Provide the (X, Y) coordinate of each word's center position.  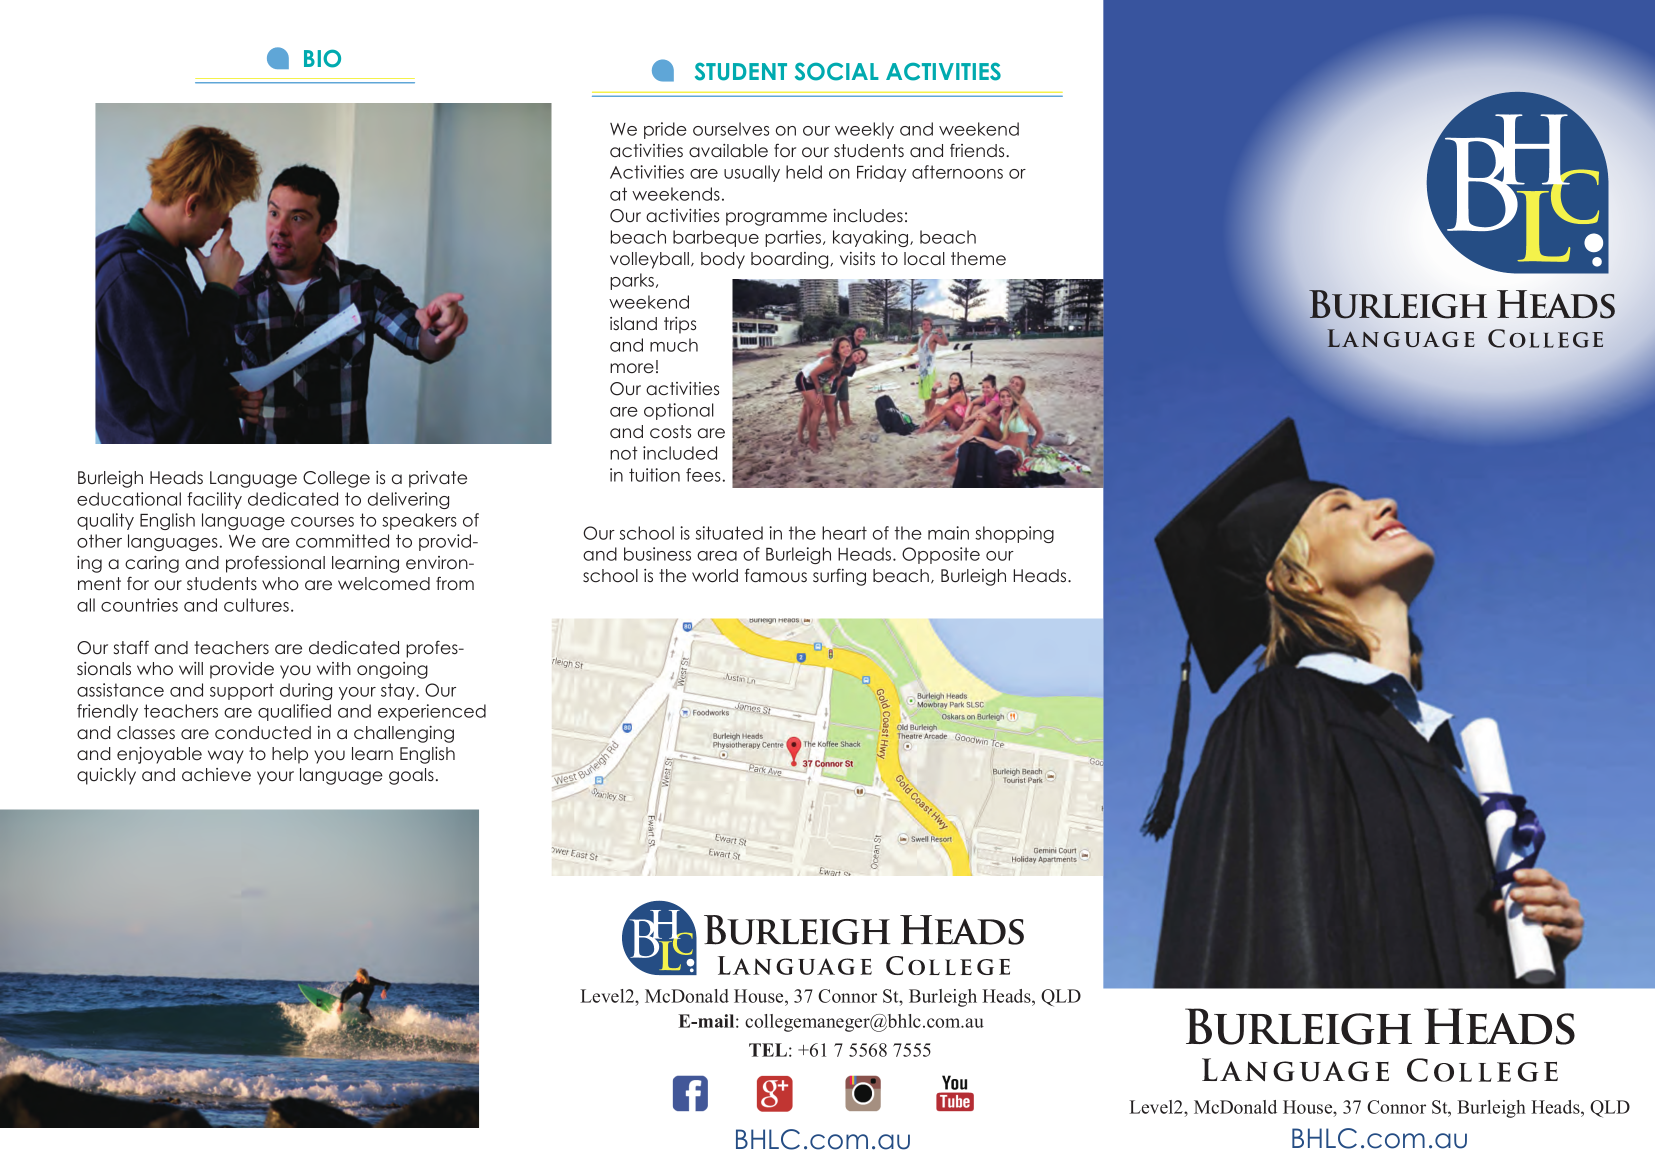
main (948, 533)
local (924, 259)
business (657, 554)
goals (411, 776)
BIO (322, 58)
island (633, 323)
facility (214, 500)
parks (632, 281)
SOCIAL (837, 72)
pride (665, 130)
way (226, 757)
